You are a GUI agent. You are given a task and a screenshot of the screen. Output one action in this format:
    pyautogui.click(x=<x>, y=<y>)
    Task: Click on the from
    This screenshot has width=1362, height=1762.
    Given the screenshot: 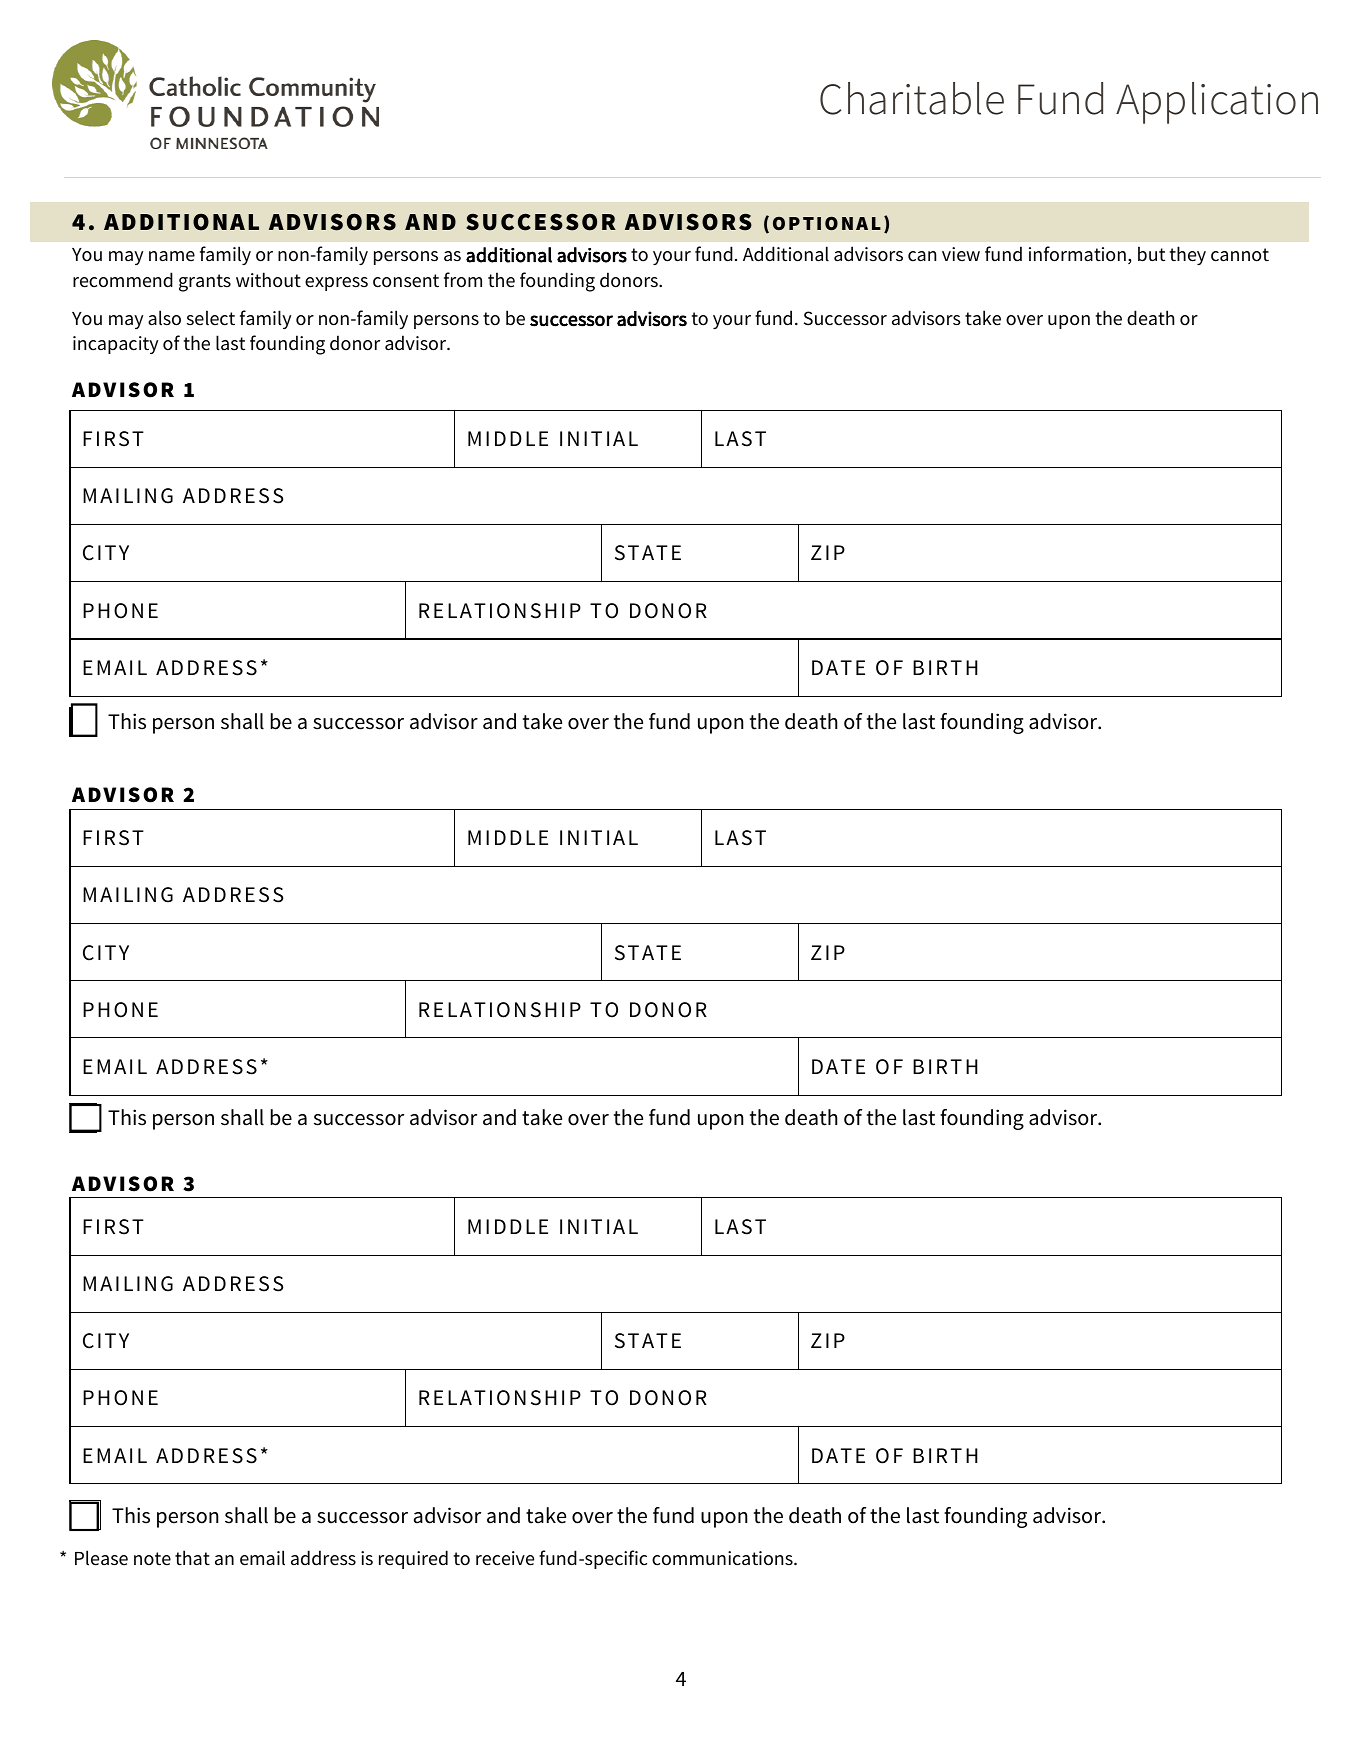 What is the action you would take?
    pyautogui.click(x=463, y=280)
